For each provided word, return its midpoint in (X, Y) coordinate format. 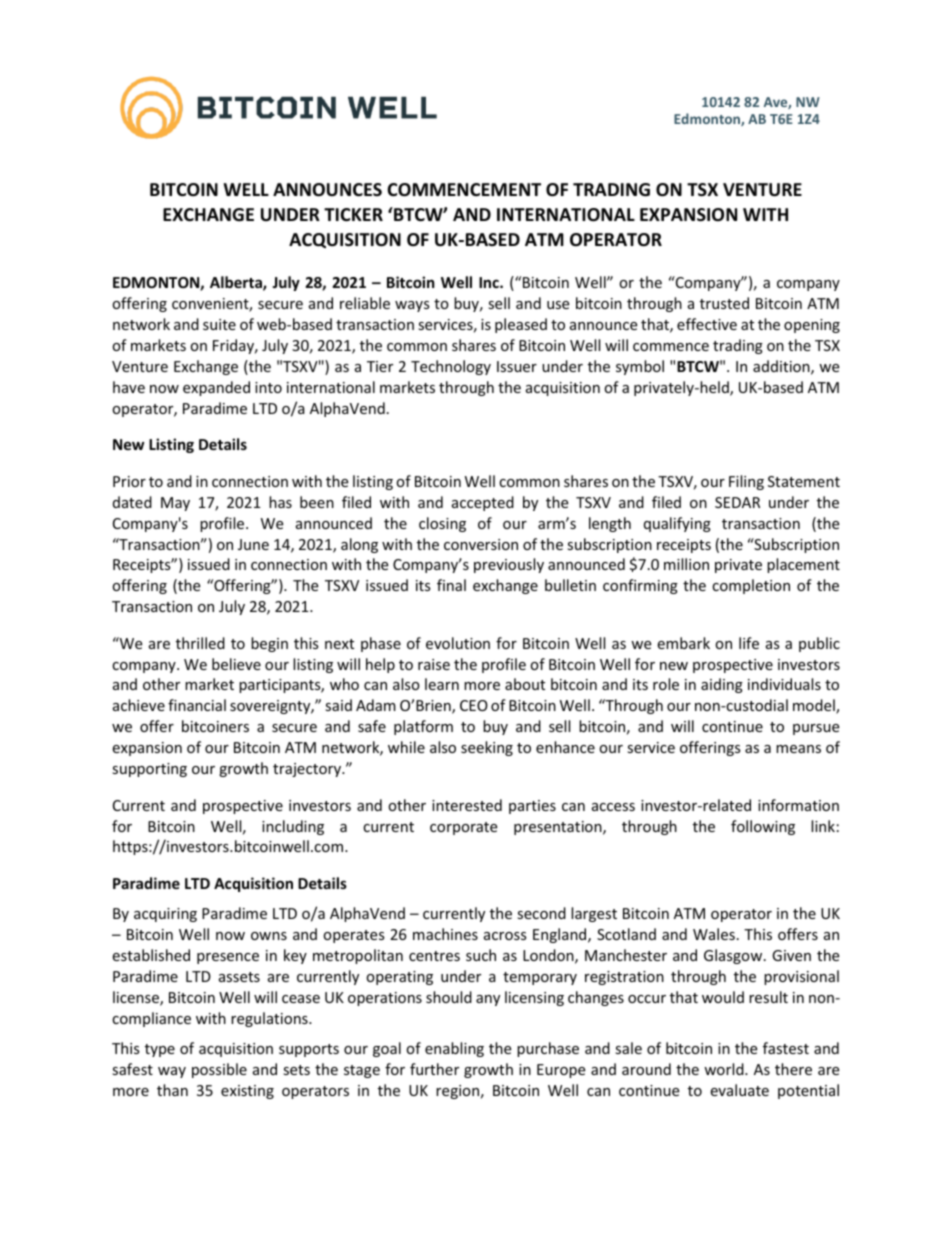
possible (219, 1070)
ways (412, 306)
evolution (458, 643)
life (749, 643)
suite (219, 324)
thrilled (200, 643)
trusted (724, 303)
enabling (454, 1049)
